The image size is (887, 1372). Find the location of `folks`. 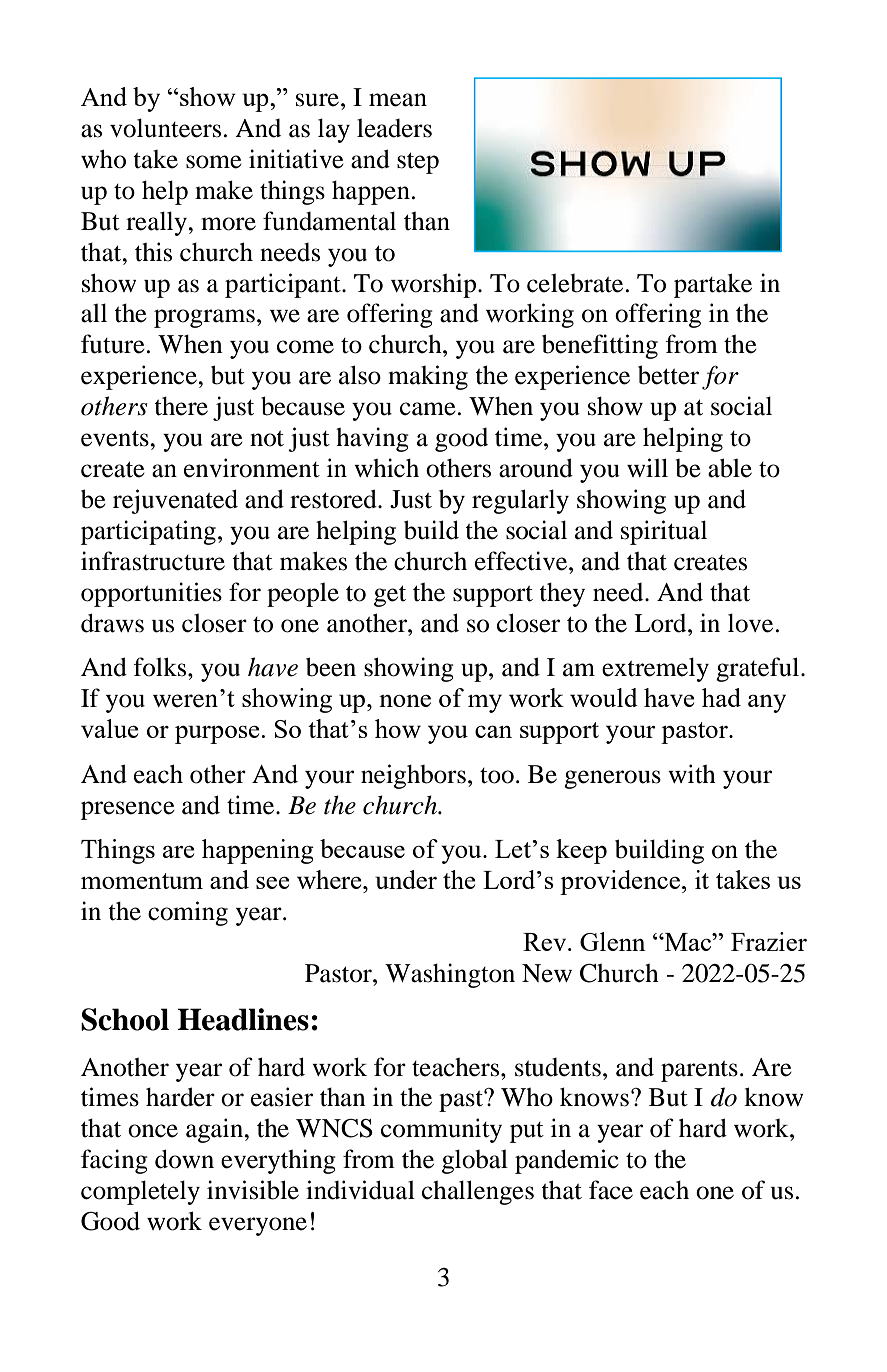

folks is located at coordinates (161, 667).
